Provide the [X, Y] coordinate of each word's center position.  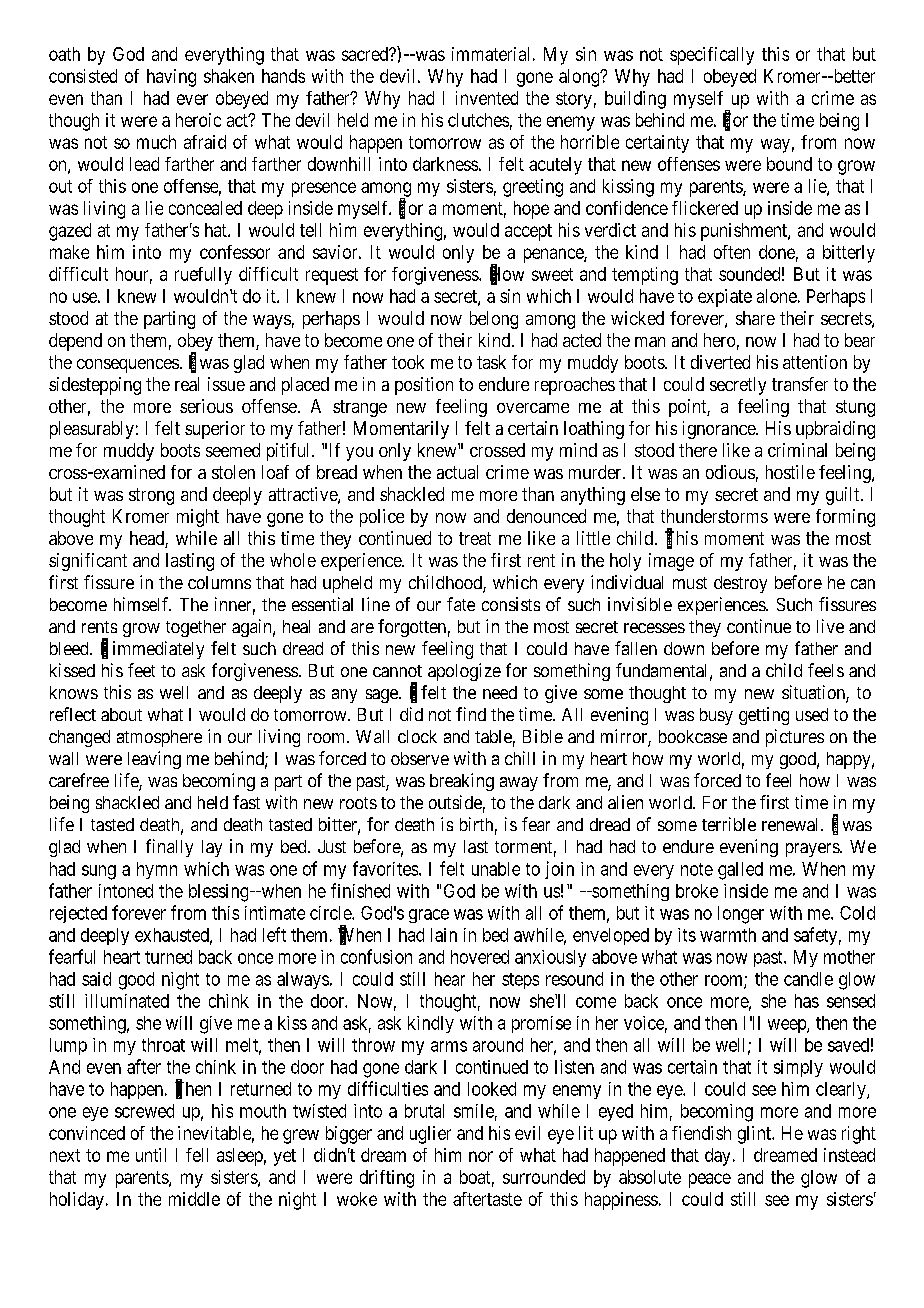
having [171, 78]
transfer [800, 384]
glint [755, 1135]
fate [461, 604]
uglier [430, 1135]
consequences [128, 366]
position [424, 386]
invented [487, 98]
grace [429, 916]
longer [741, 915]
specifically [712, 56]
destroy [740, 584]
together [196, 628]
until [151, 1155]
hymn [157, 870]
